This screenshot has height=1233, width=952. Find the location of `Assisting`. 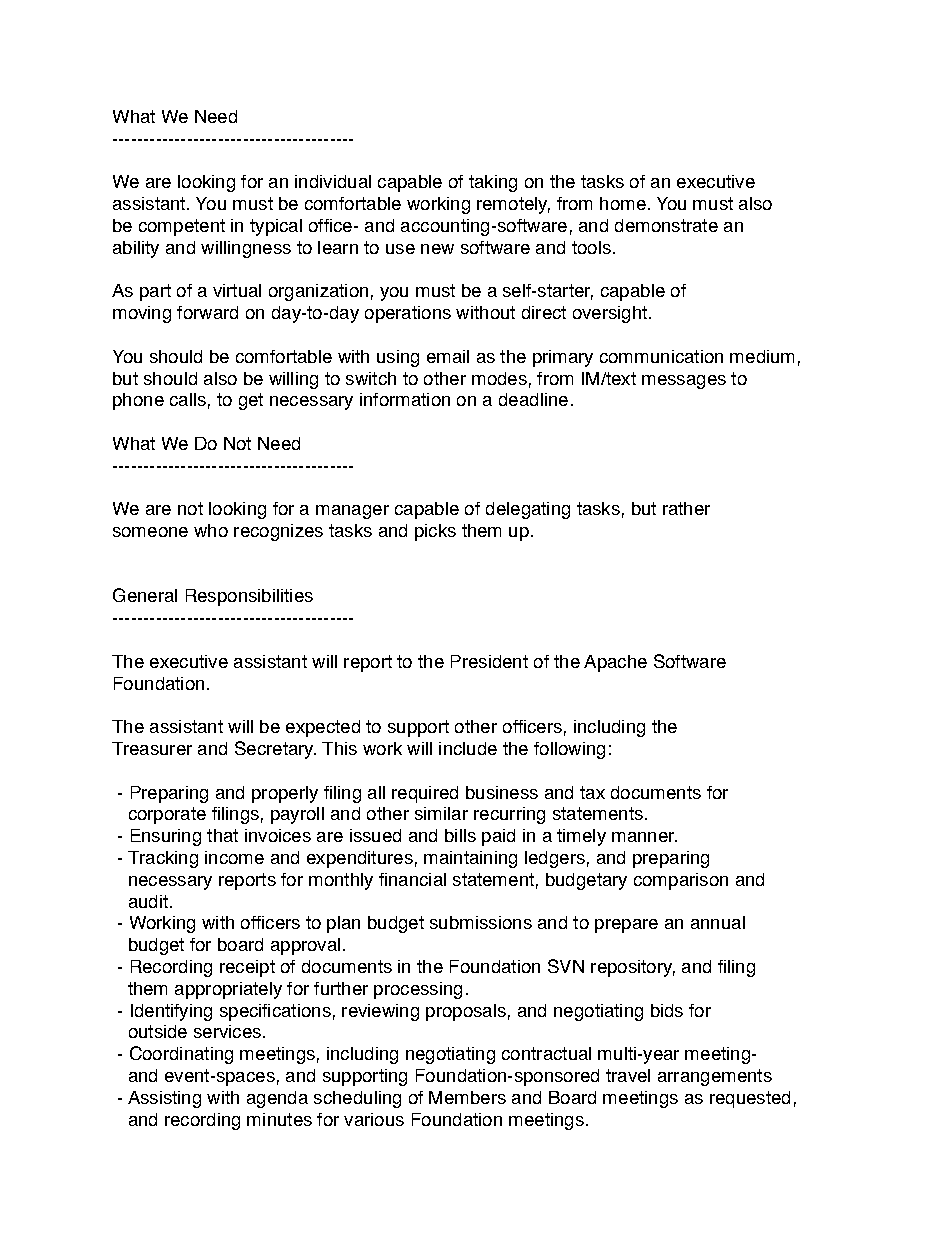

Assisting is located at coordinates (164, 1099).
